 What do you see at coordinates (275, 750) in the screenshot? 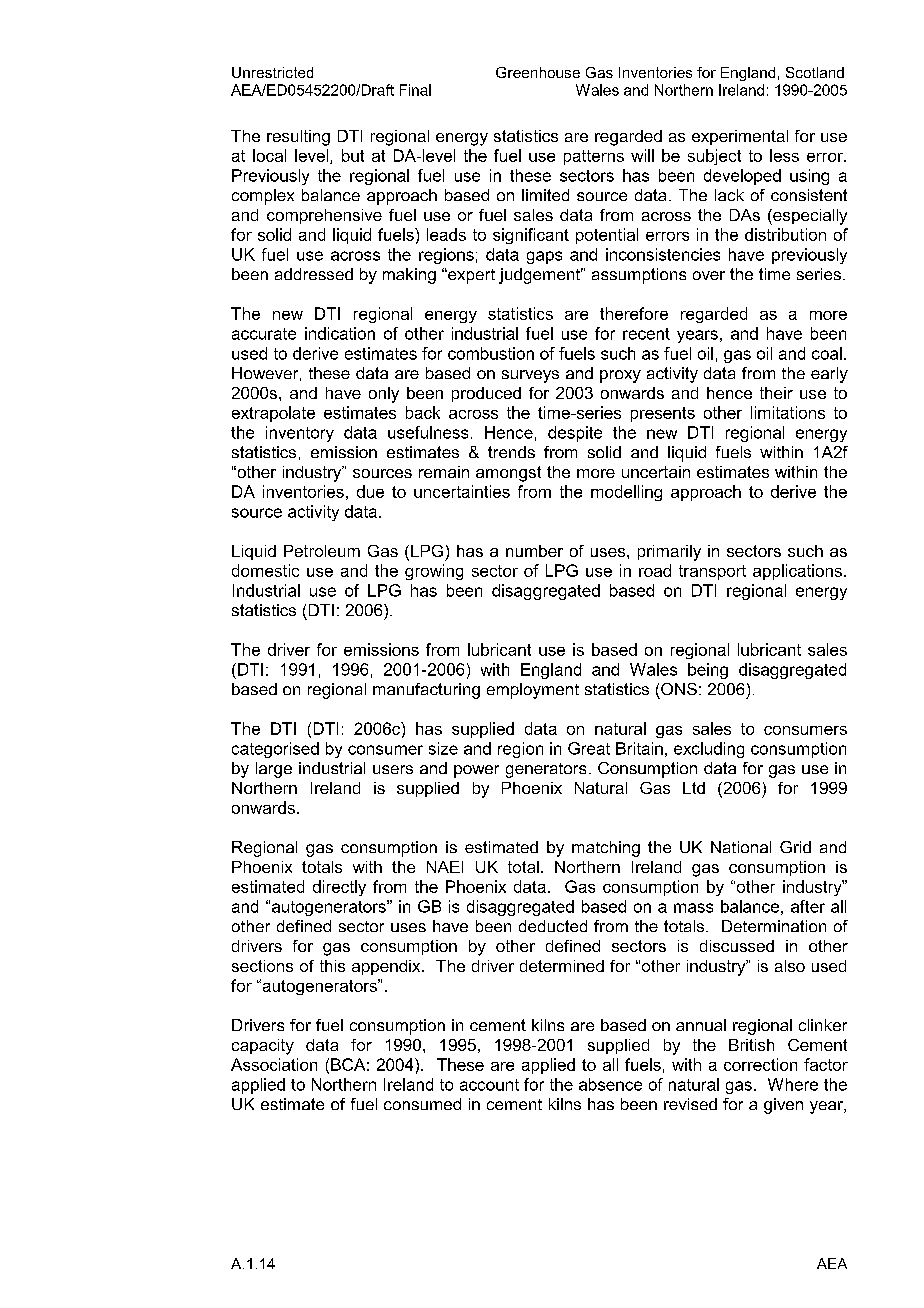
I see `categorised` at bounding box center [275, 750].
